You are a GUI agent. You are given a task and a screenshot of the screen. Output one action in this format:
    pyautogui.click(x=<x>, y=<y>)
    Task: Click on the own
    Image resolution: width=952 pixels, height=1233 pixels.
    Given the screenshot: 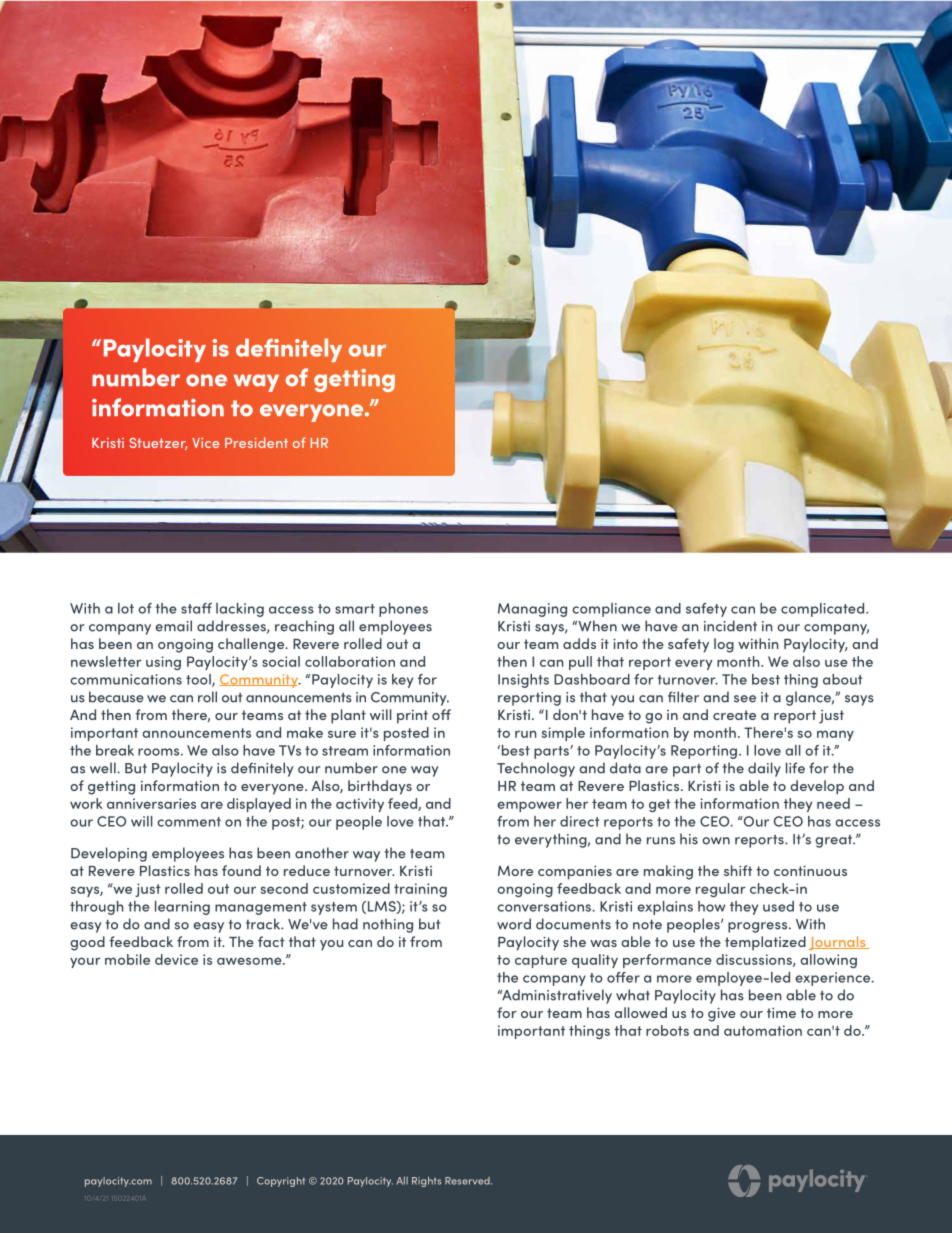 What is the action you would take?
    pyautogui.click(x=716, y=841)
